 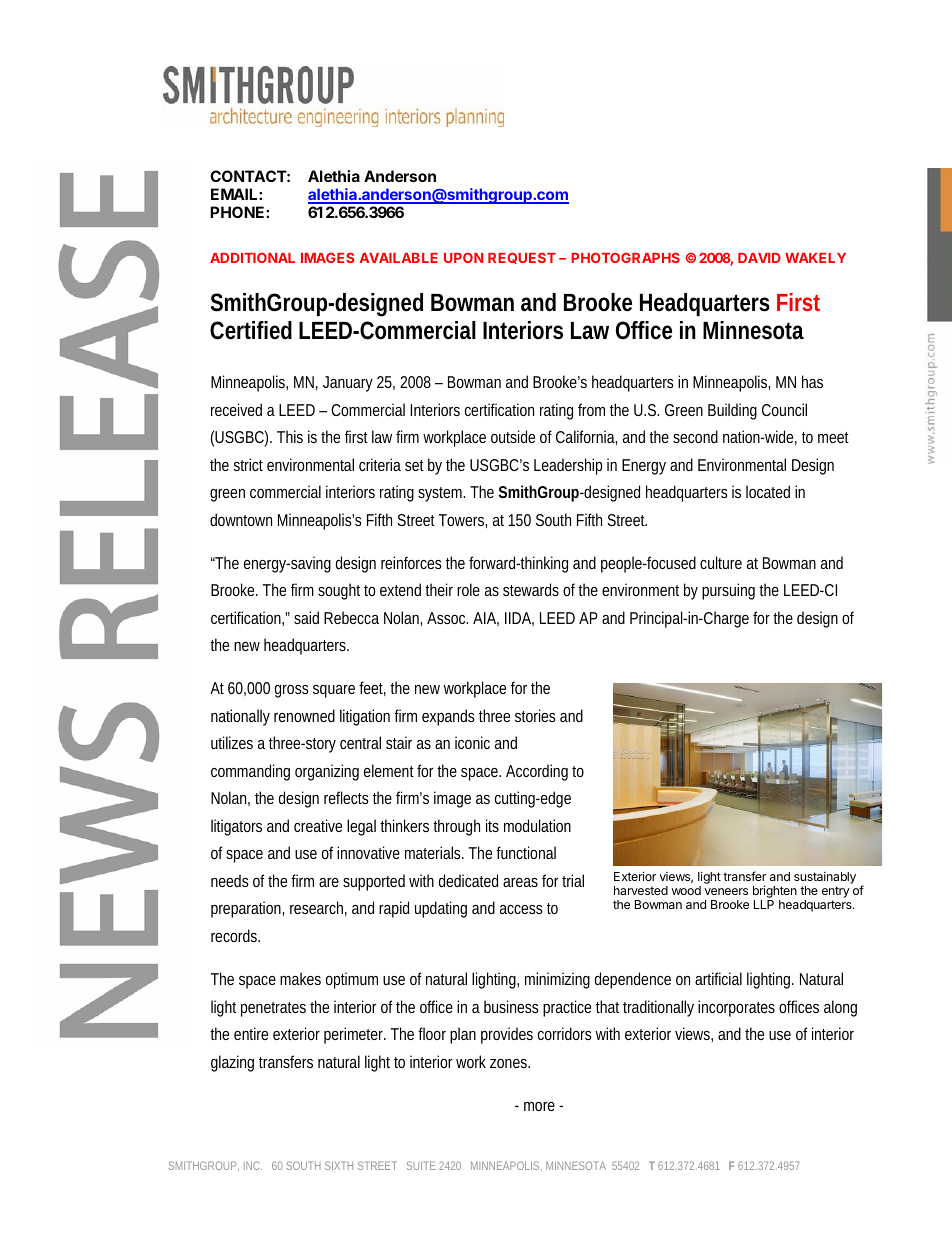 What do you see at coordinates (290, 436) in the screenshot?
I see `This` at bounding box center [290, 436].
